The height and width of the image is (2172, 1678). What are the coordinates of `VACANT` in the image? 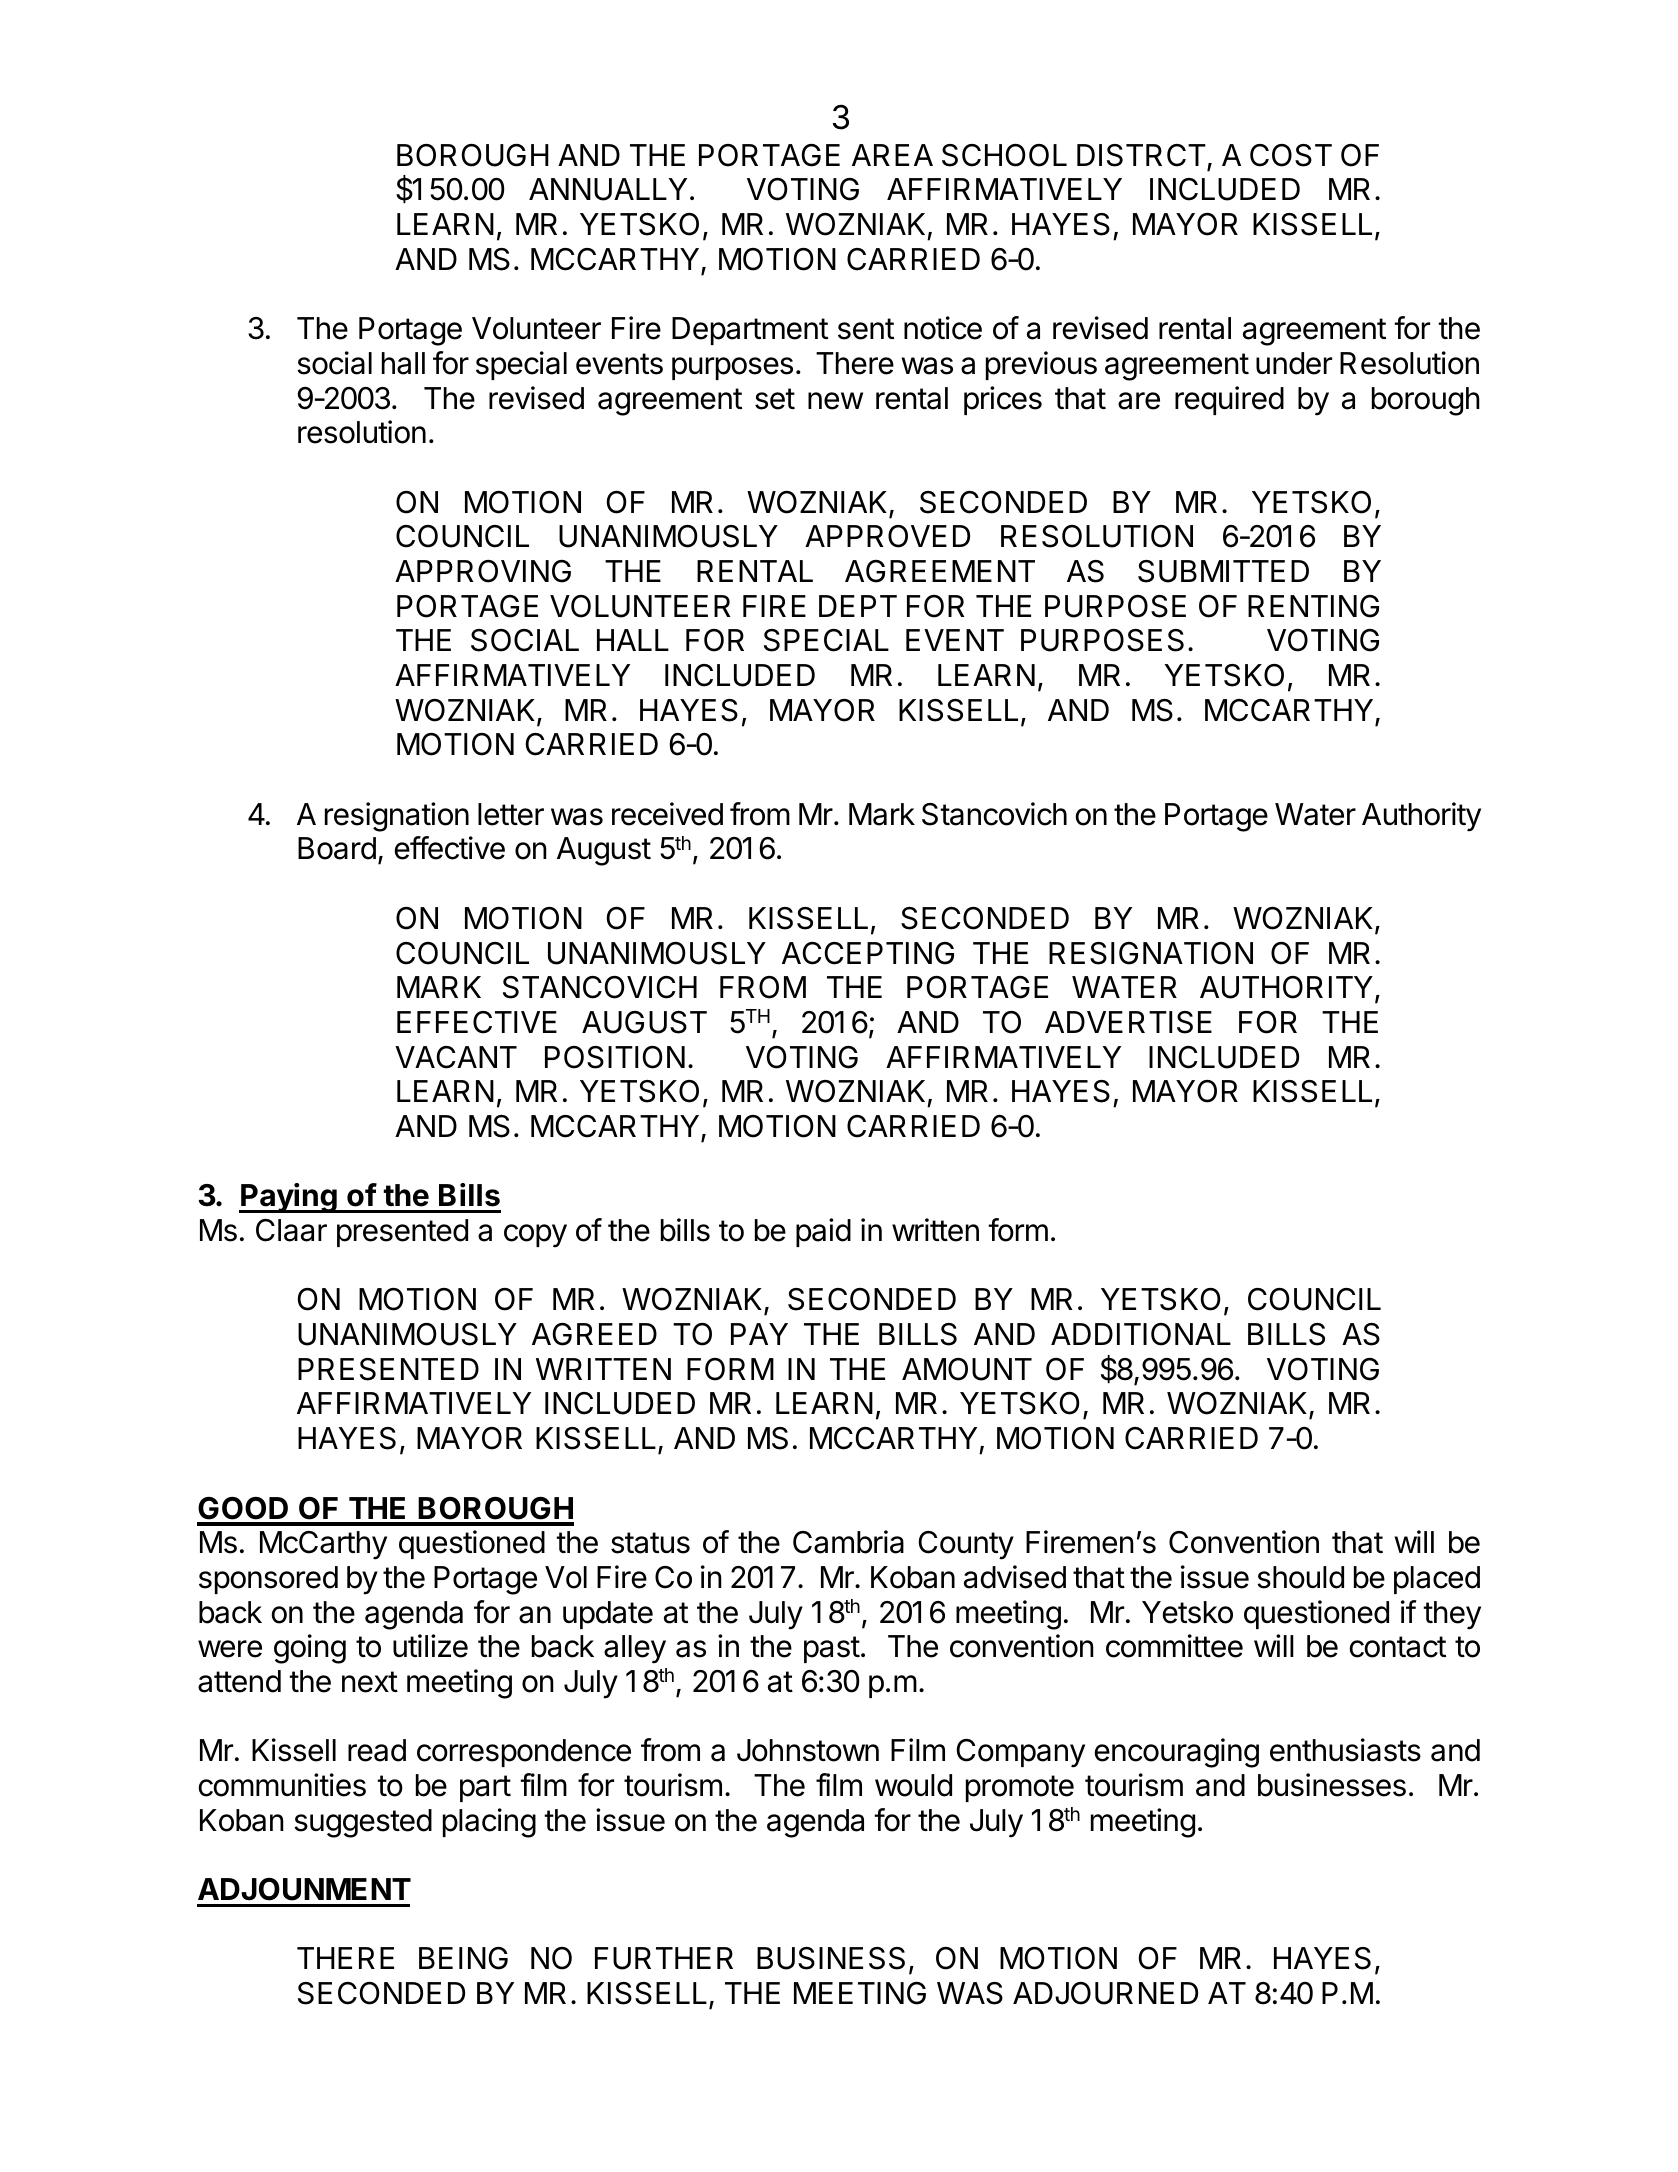 It's located at (456, 1057).
